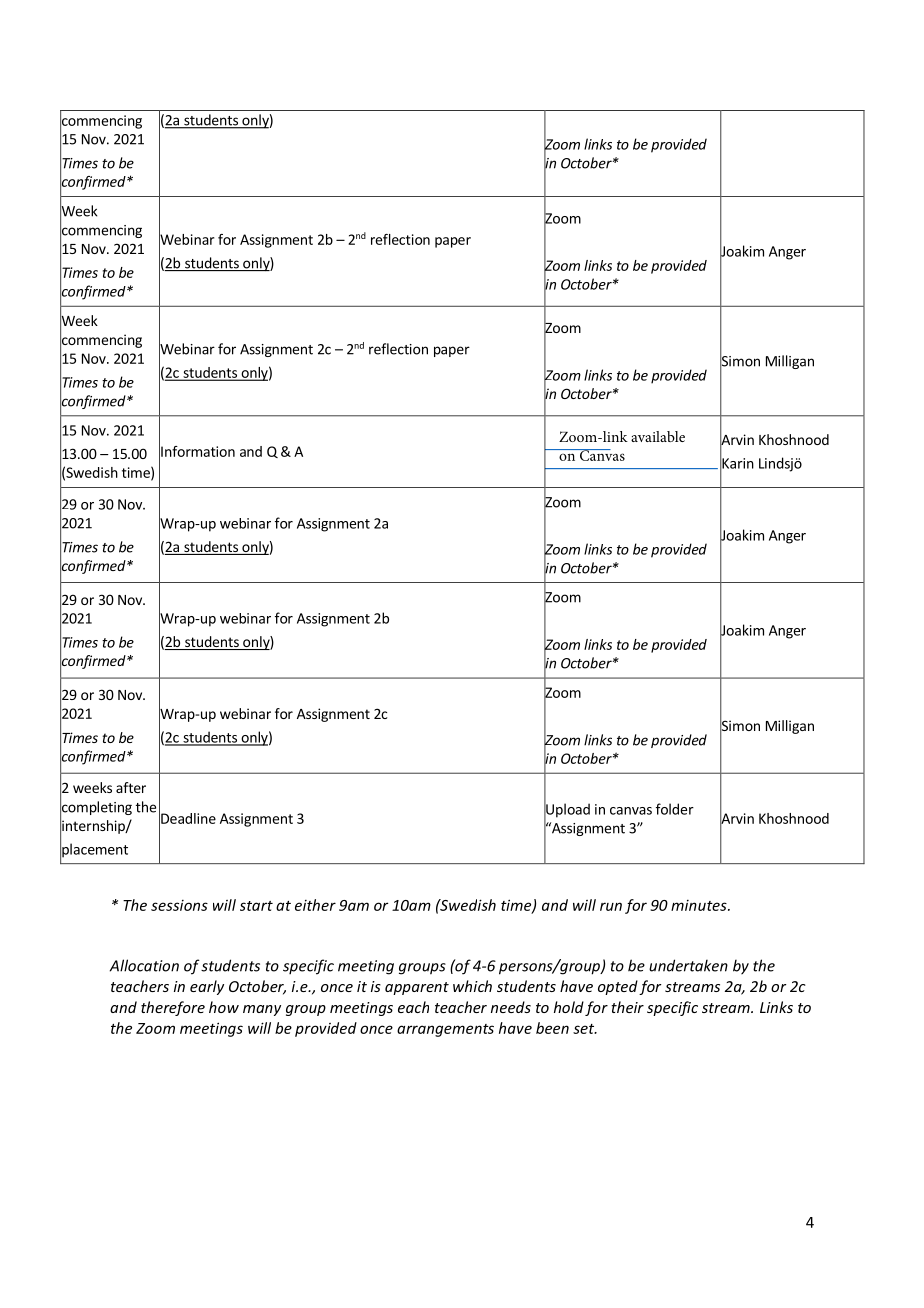 The width and height of the screenshot is (924, 1308). What do you see at coordinates (131, 787) in the screenshot?
I see `after` at bounding box center [131, 787].
